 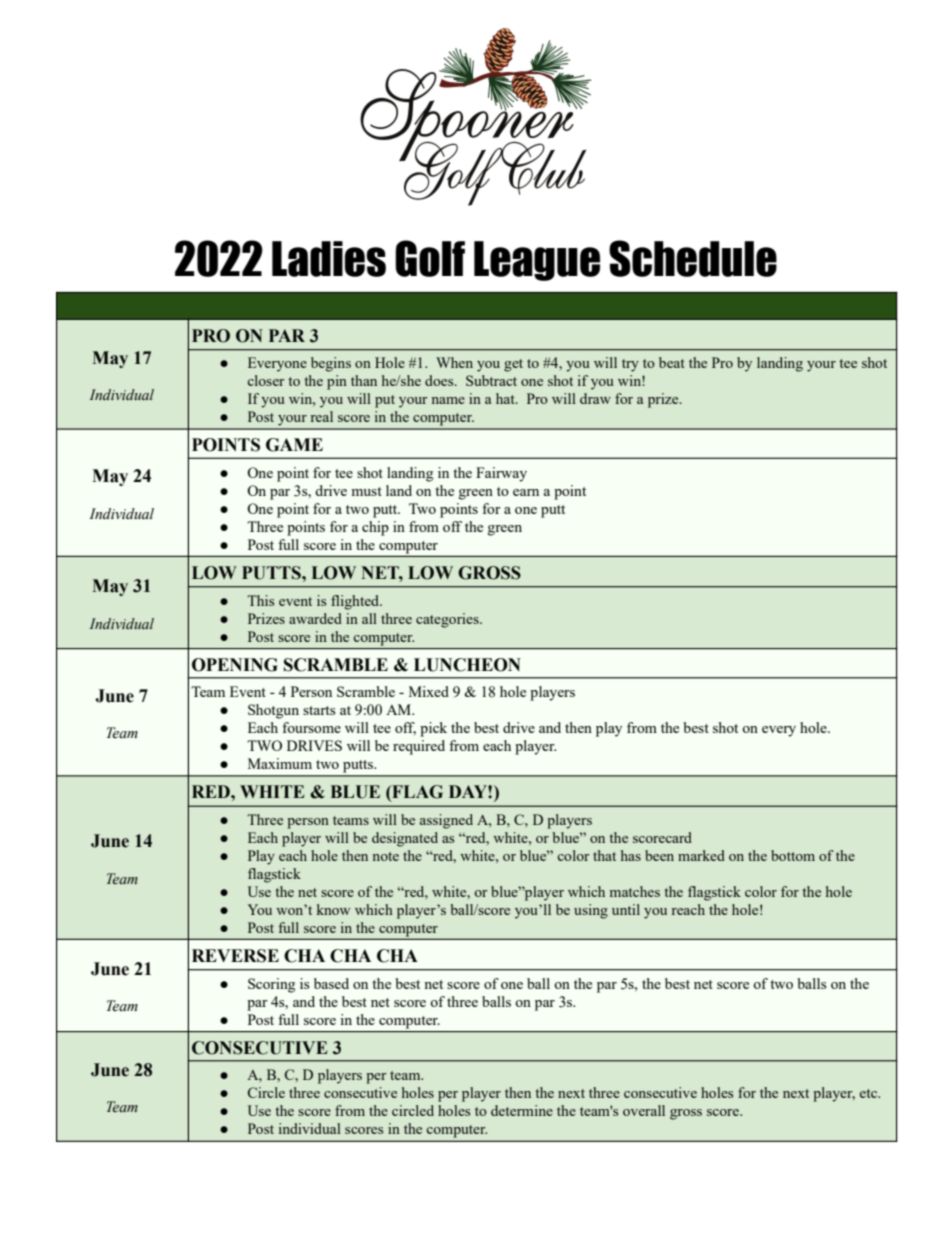 I want to click on starts, so click(x=319, y=710).
